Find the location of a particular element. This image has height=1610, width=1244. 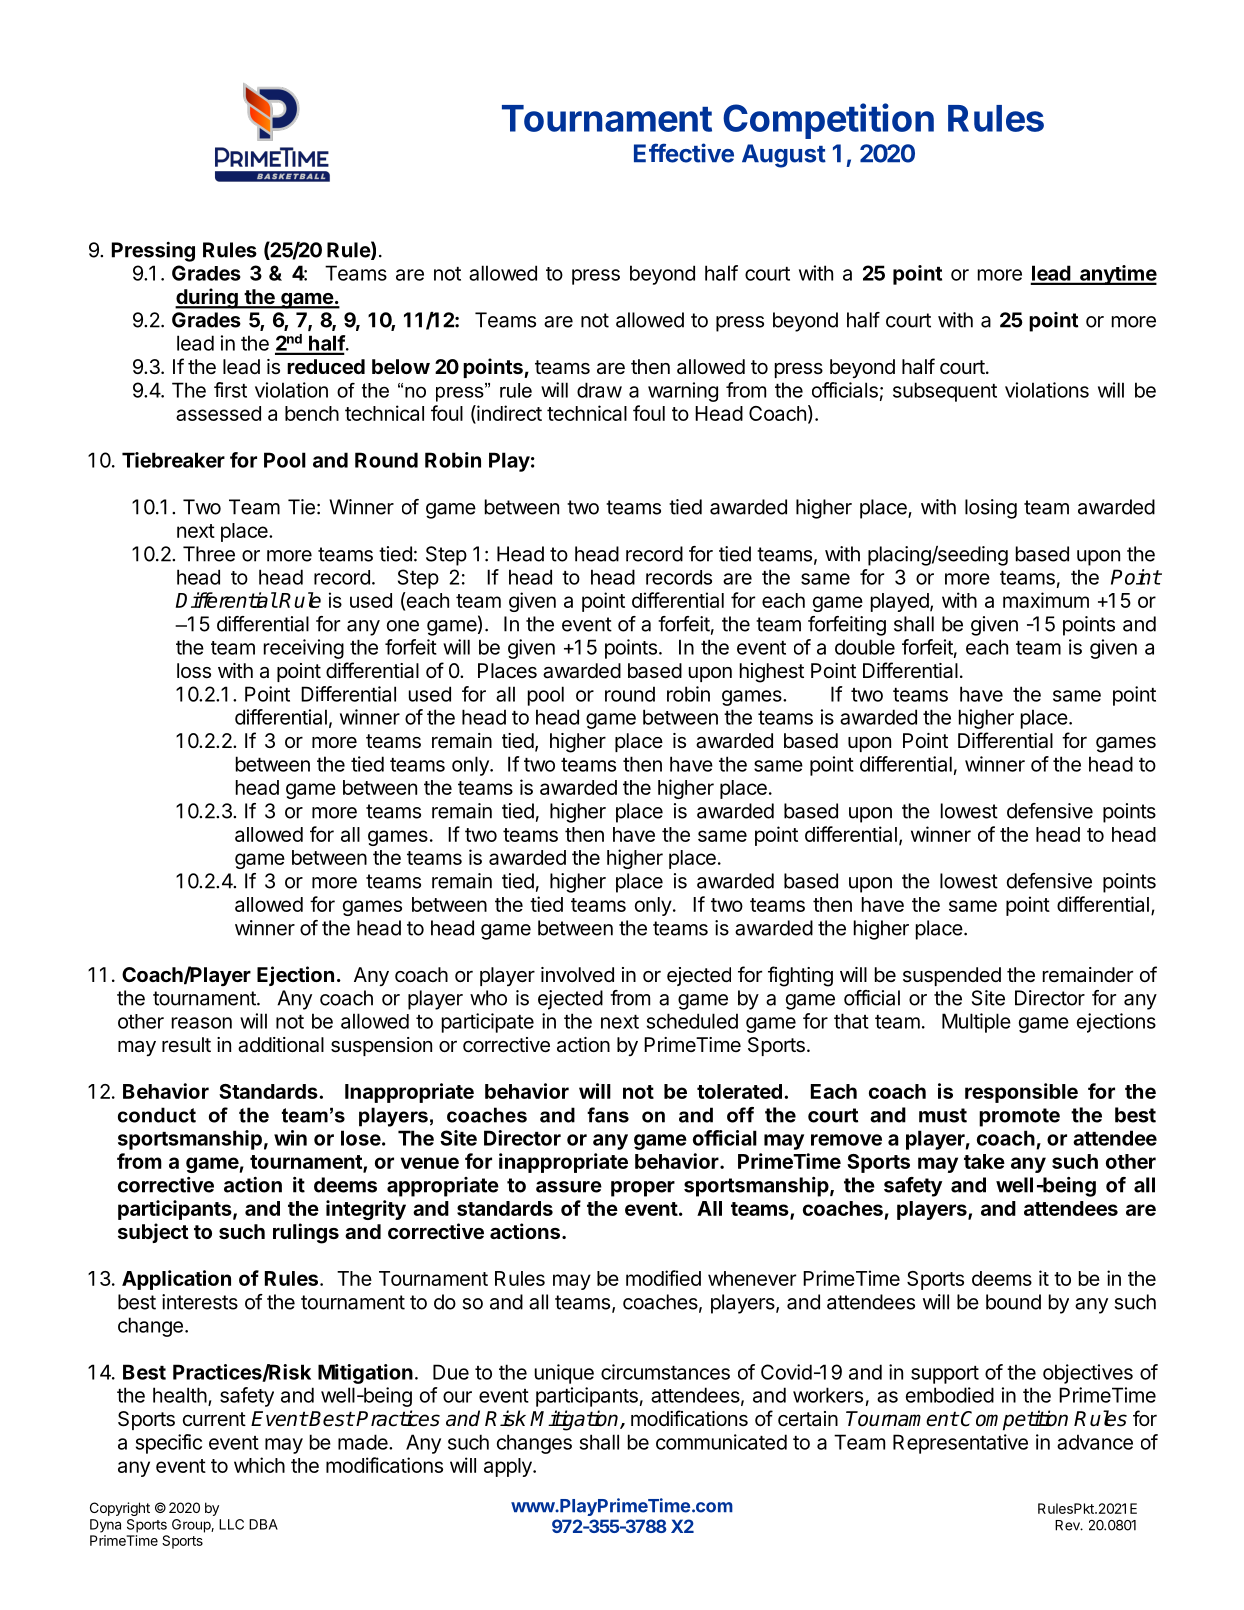

anytime is located at coordinates (1117, 275).
